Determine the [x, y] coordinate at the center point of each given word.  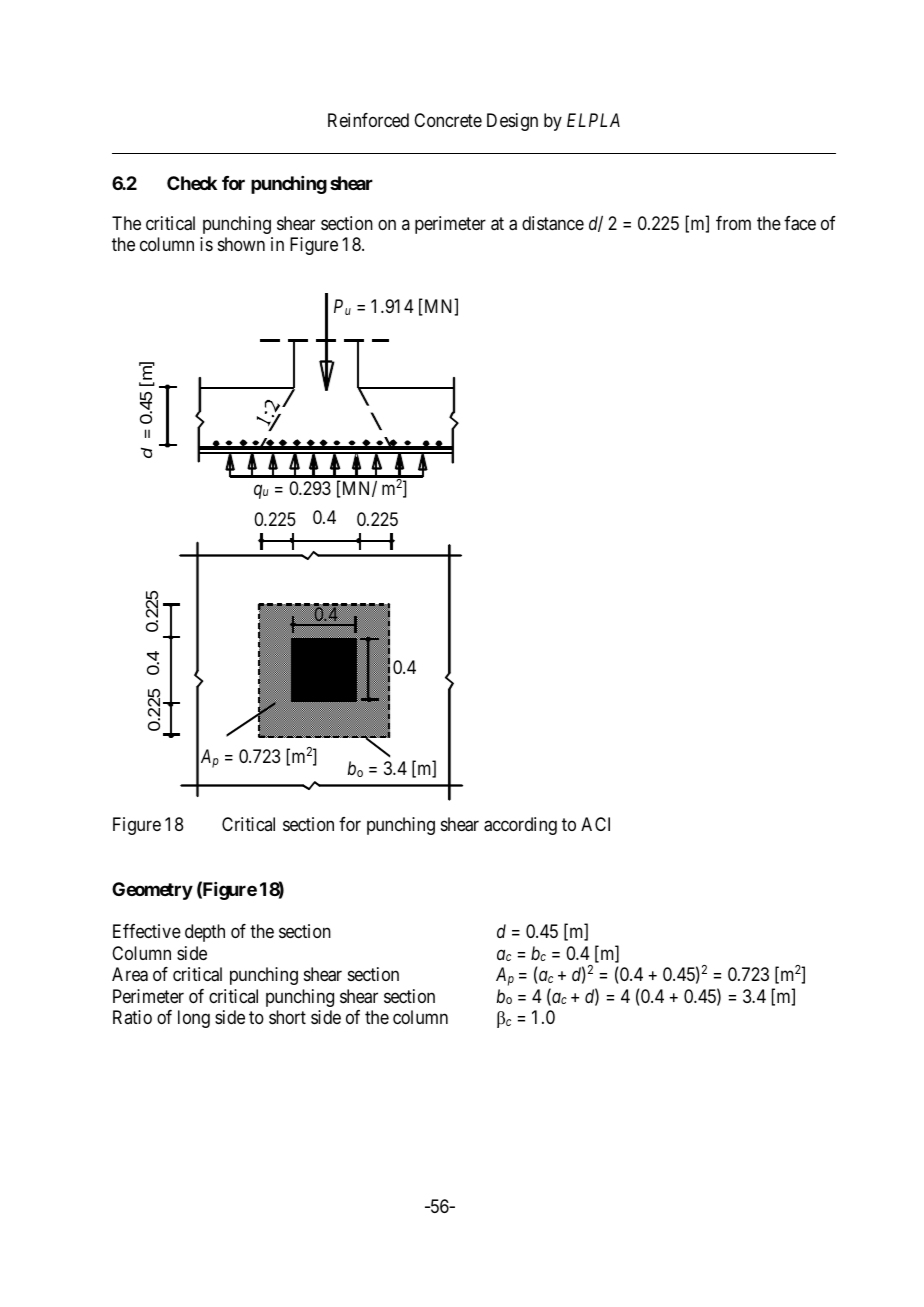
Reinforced [368, 120]
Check [192, 183]
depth [205, 933]
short [287, 1017]
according [520, 826]
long [194, 1019]
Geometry [152, 891]
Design [512, 122]
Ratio [132, 1017]
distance [553, 223]
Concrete [448, 120]
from [733, 223]
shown [241, 244]
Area [130, 974]
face [800, 223]
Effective [147, 931]
